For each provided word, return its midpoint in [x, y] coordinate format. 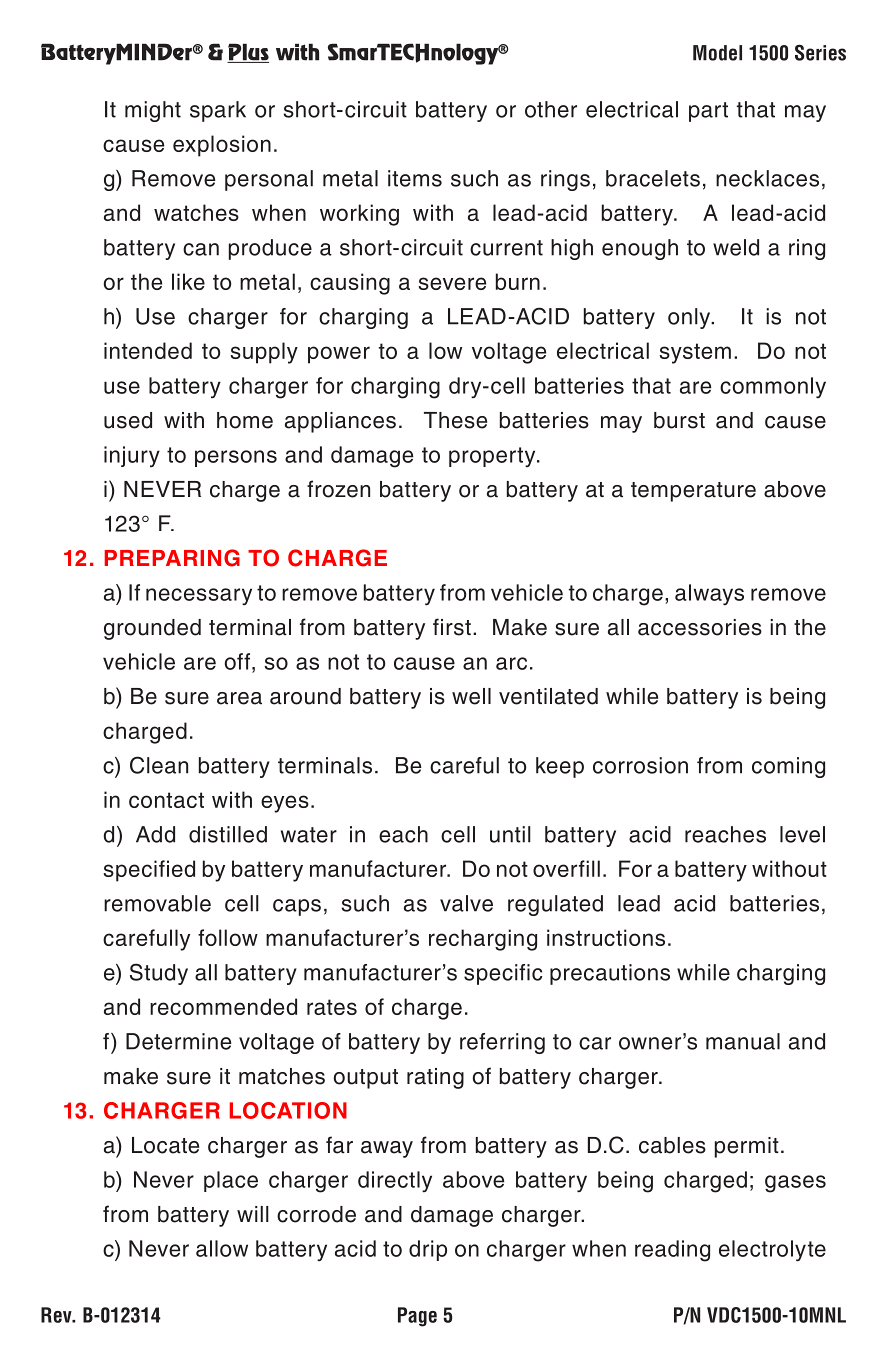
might [153, 111]
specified [149, 871]
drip [428, 1250]
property [493, 457]
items [415, 178]
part [708, 112]
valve [466, 903]
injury [132, 456]
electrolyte [772, 1251]
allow [222, 1248]
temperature [693, 492]
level [802, 834]
